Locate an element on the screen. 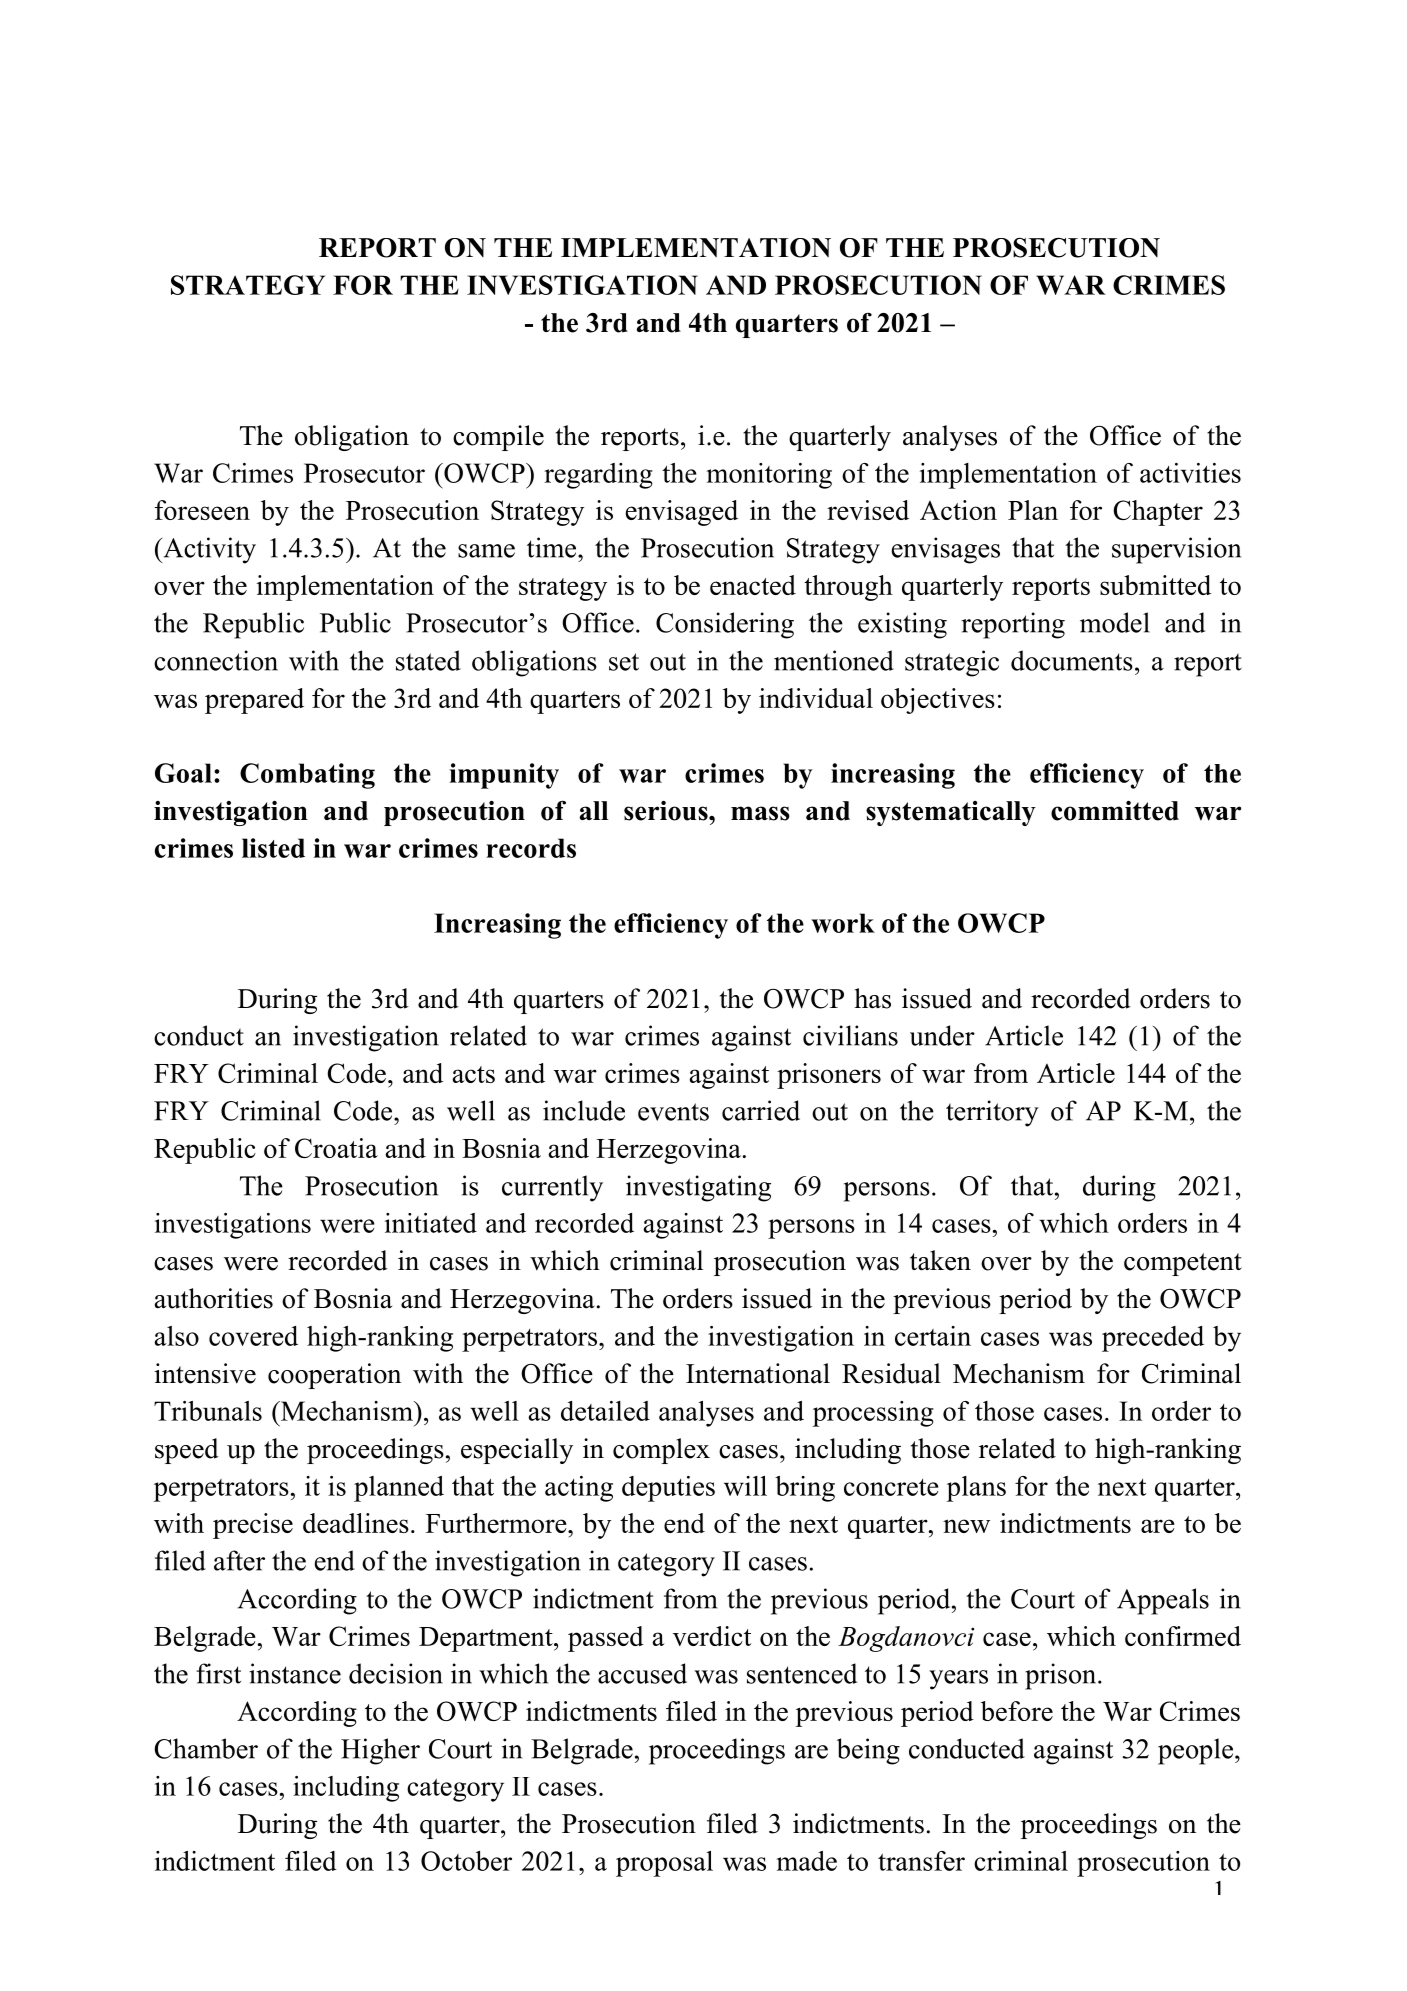 The image size is (1407, 1991). Chapter is located at coordinates (1158, 513).
